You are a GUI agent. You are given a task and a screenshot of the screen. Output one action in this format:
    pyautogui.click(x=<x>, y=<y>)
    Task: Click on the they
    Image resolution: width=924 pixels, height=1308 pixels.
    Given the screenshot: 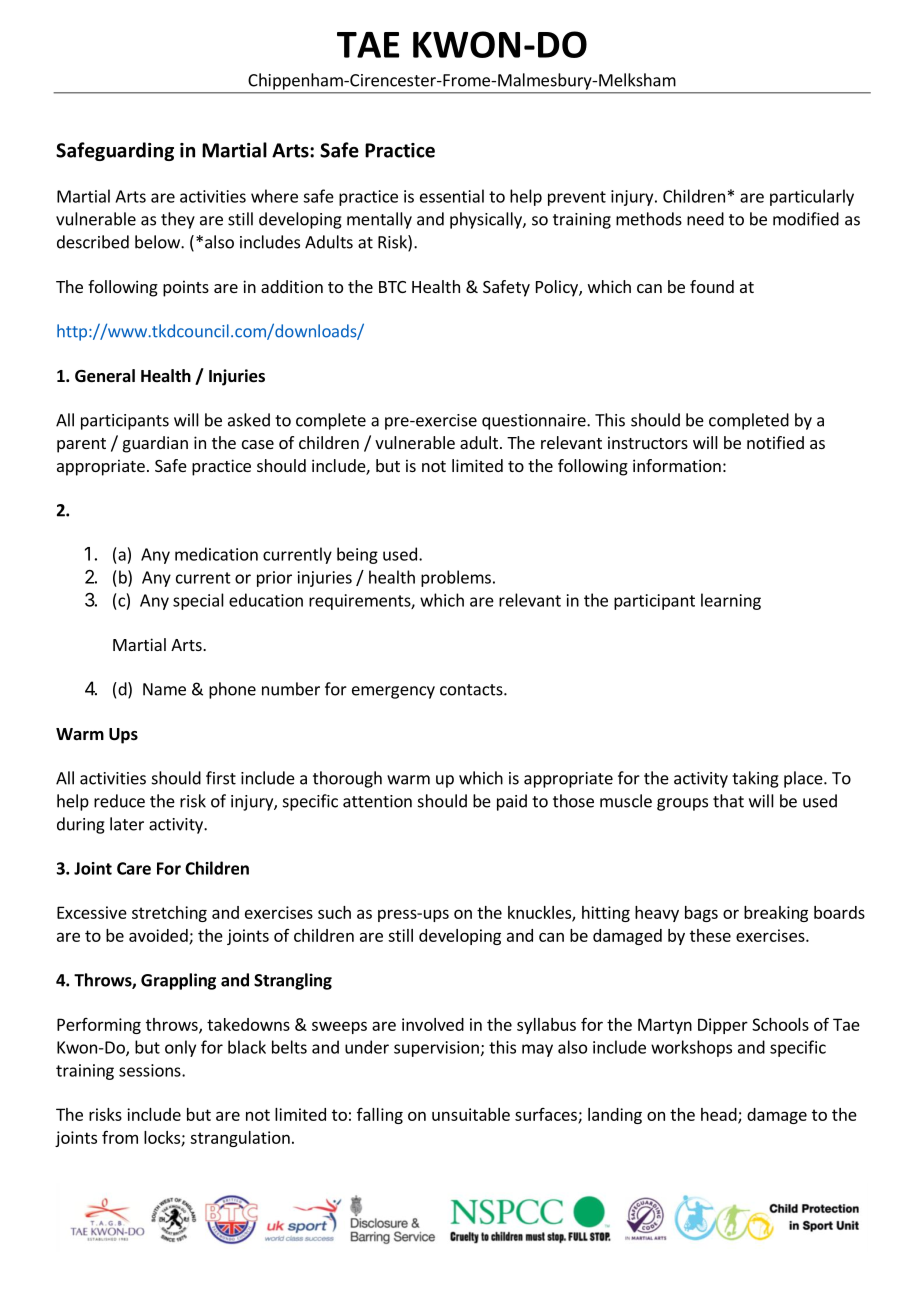 What is the action you would take?
    pyautogui.click(x=178, y=220)
